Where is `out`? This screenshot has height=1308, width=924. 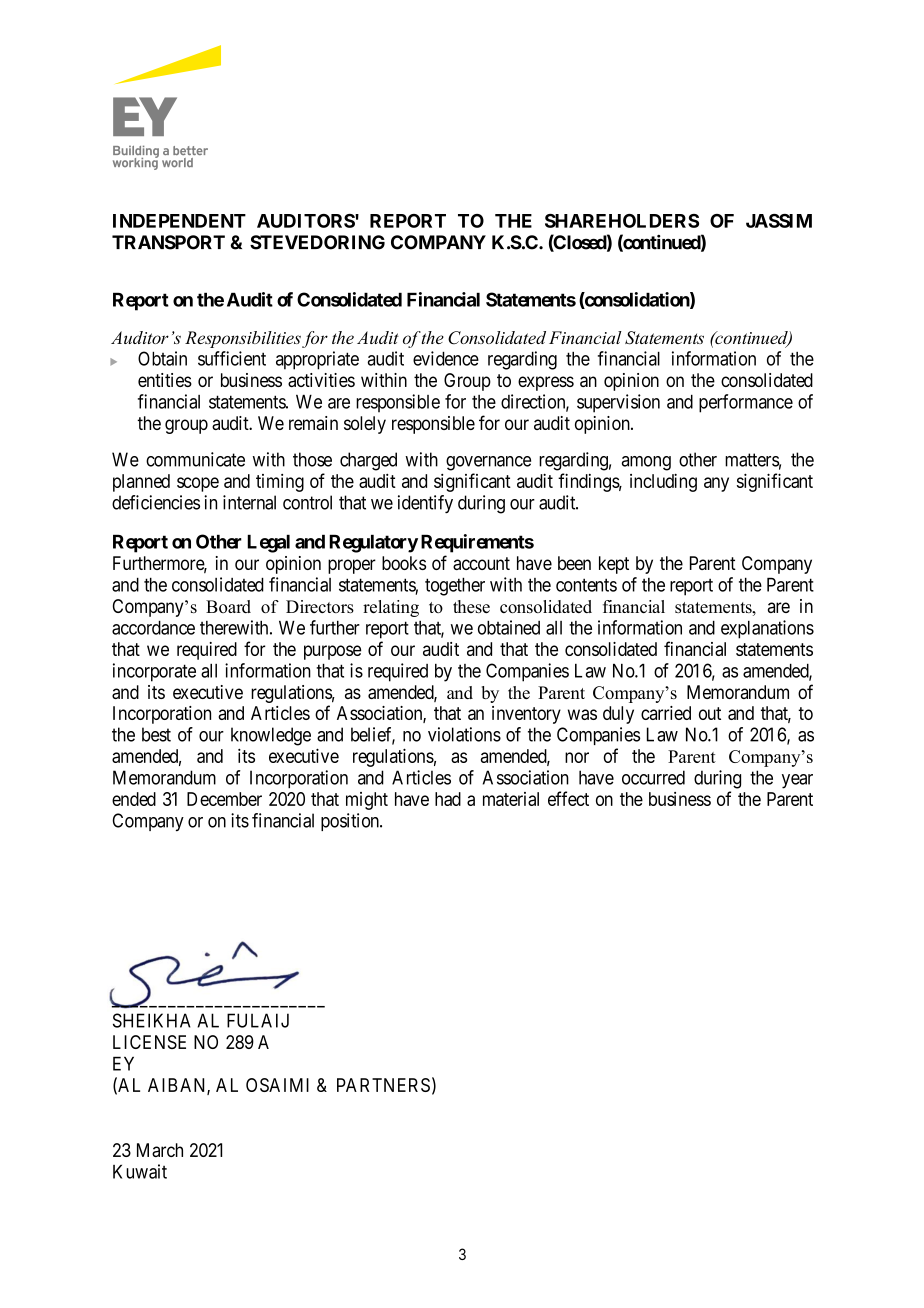
out is located at coordinates (710, 713).
